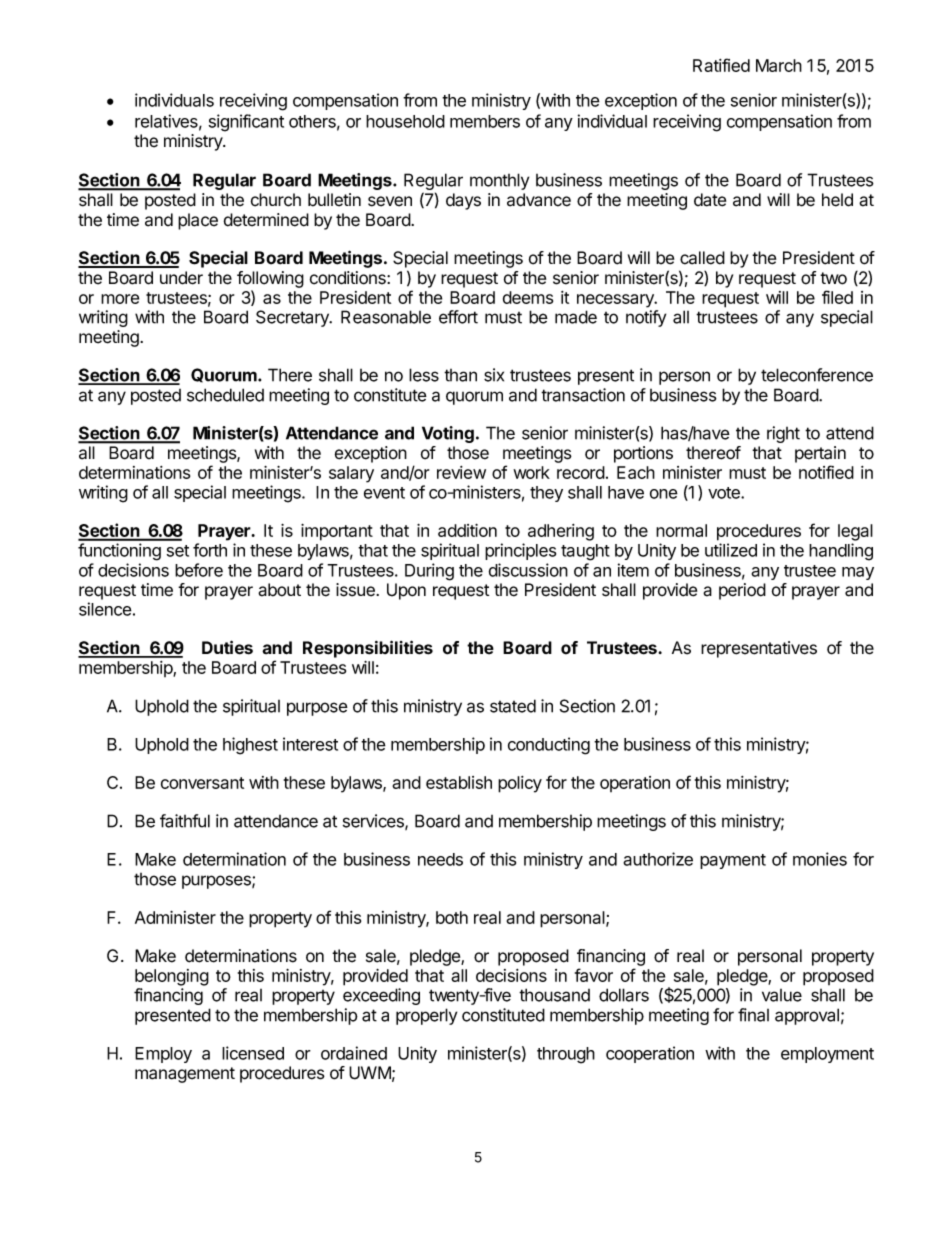  What do you see at coordinates (405, 121) in the page?
I see `household` at bounding box center [405, 121].
